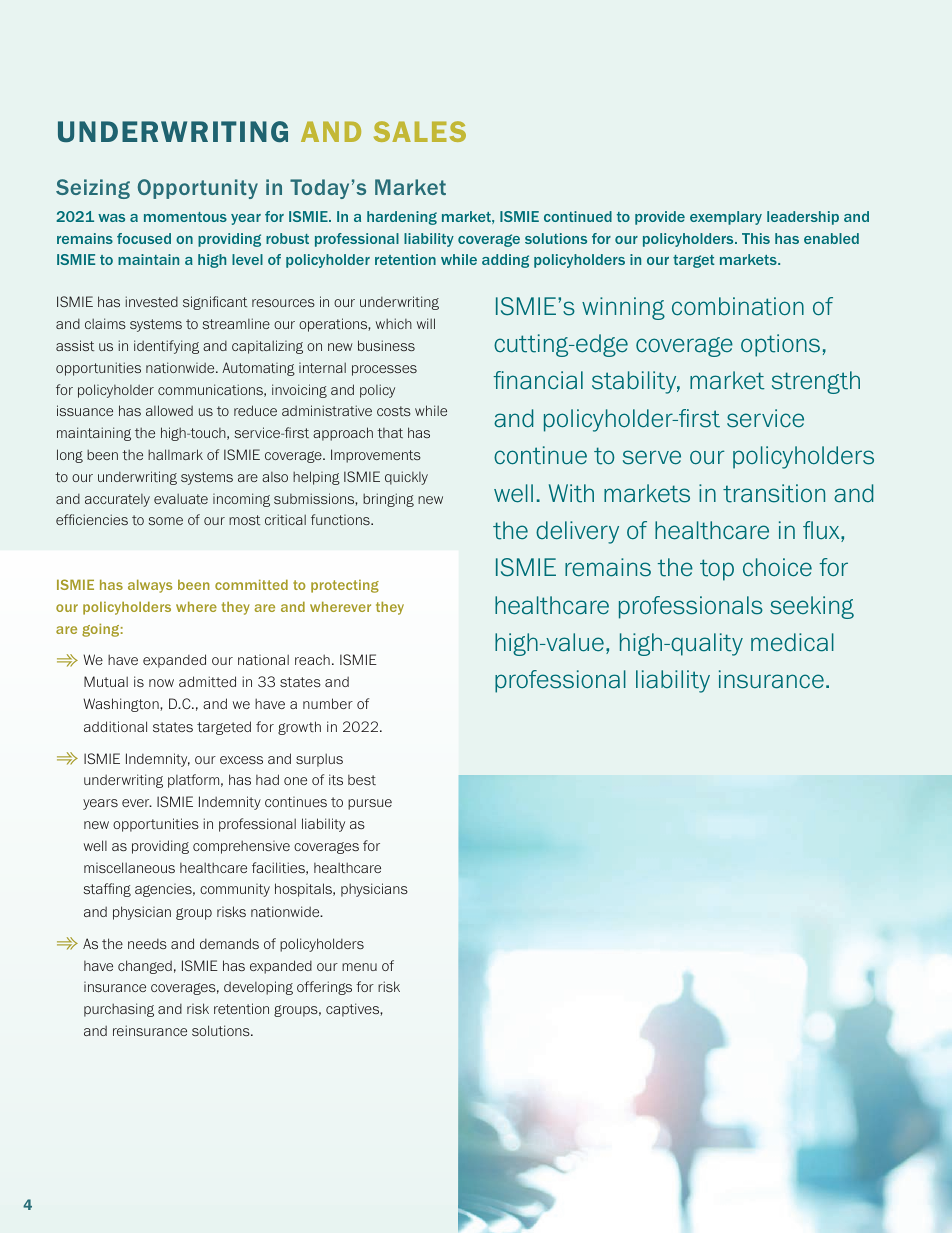 The width and height of the image is (952, 1233). Describe the element at coordinates (792, 642) in the image. I see `medical` at that location.
